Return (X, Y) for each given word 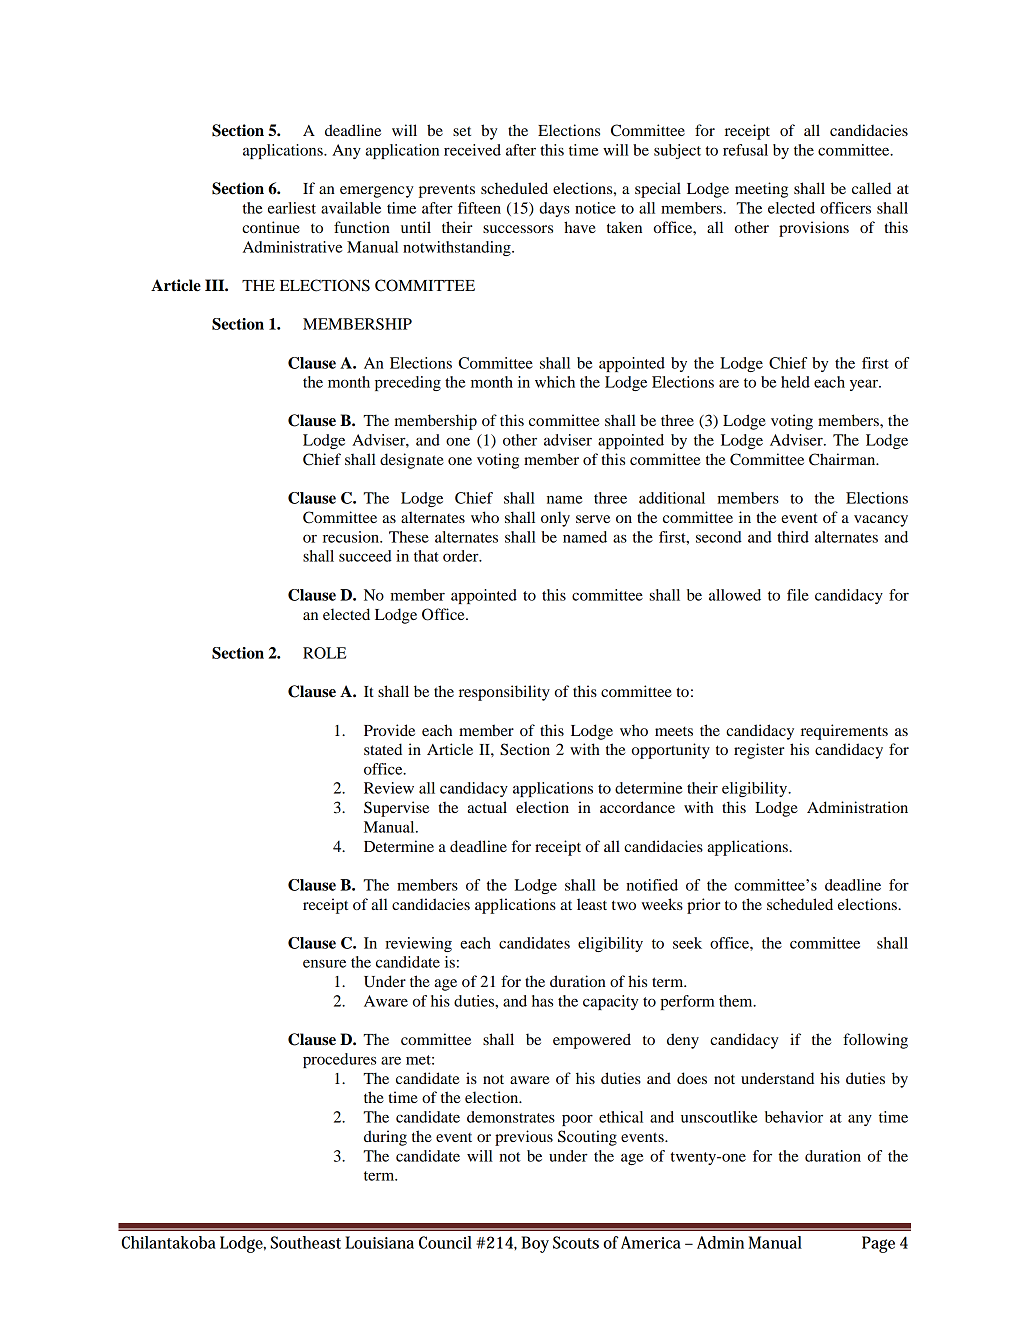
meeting (761, 190)
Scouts (576, 1242)
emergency (377, 192)
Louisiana (379, 1242)
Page (878, 1244)
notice (595, 208)
